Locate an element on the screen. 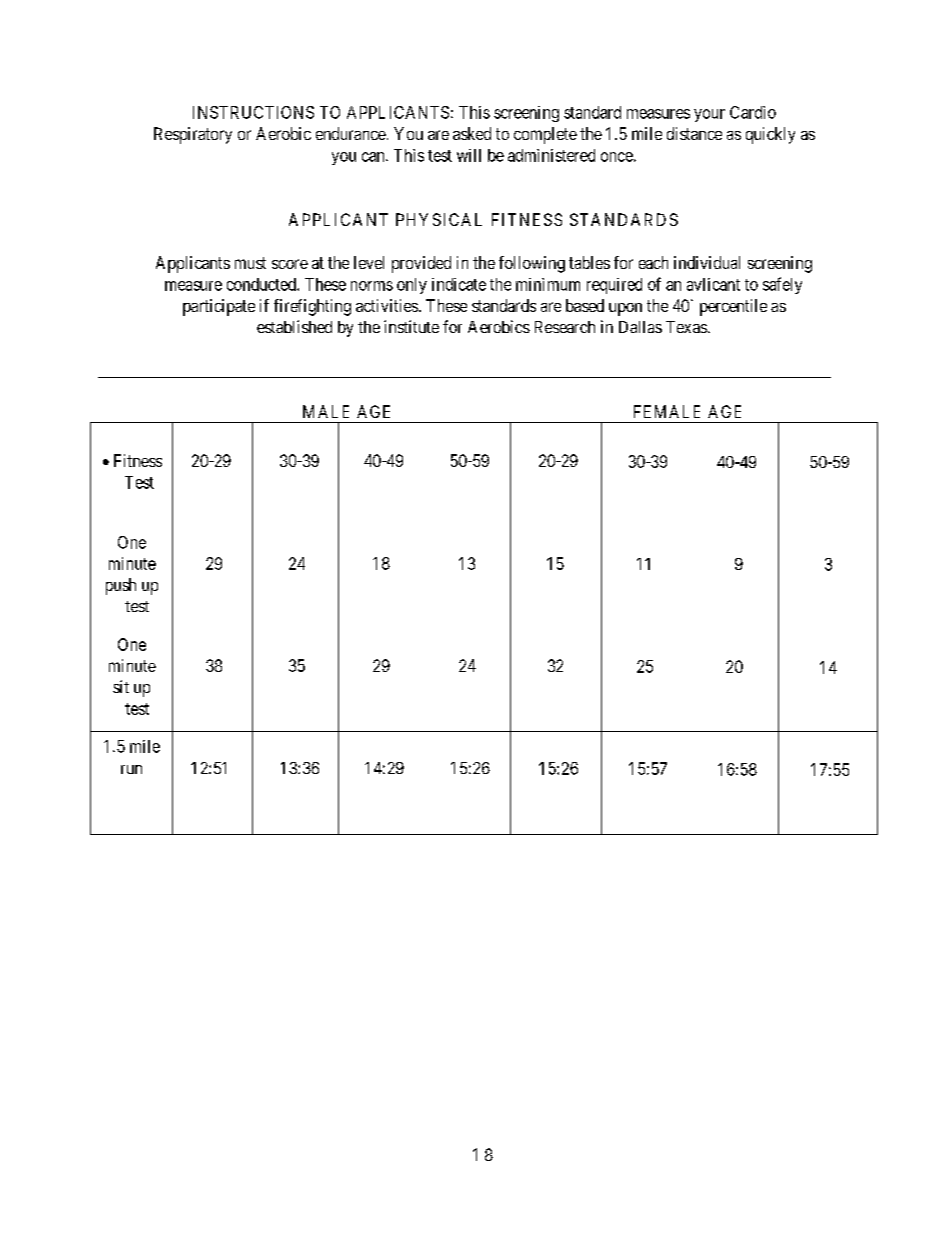  run is located at coordinates (131, 769).
